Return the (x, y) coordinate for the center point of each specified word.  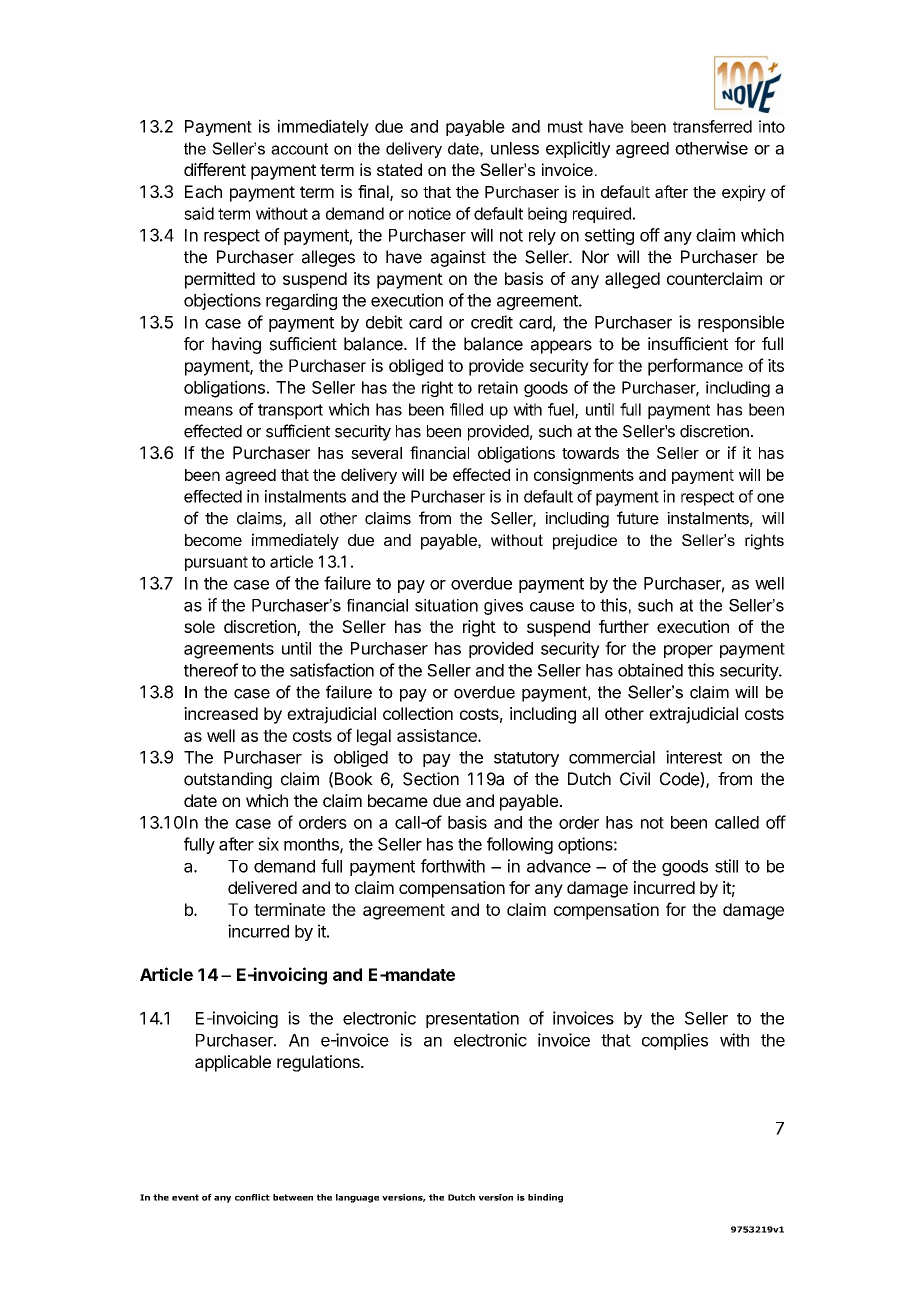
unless (515, 148)
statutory (526, 759)
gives (503, 607)
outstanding (228, 780)
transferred (712, 126)
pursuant (216, 563)
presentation (472, 1019)
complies (675, 1041)
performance (695, 367)
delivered (262, 887)
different (215, 169)
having (236, 345)
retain (498, 387)
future (638, 518)
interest (694, 757)
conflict (252, 1197)
